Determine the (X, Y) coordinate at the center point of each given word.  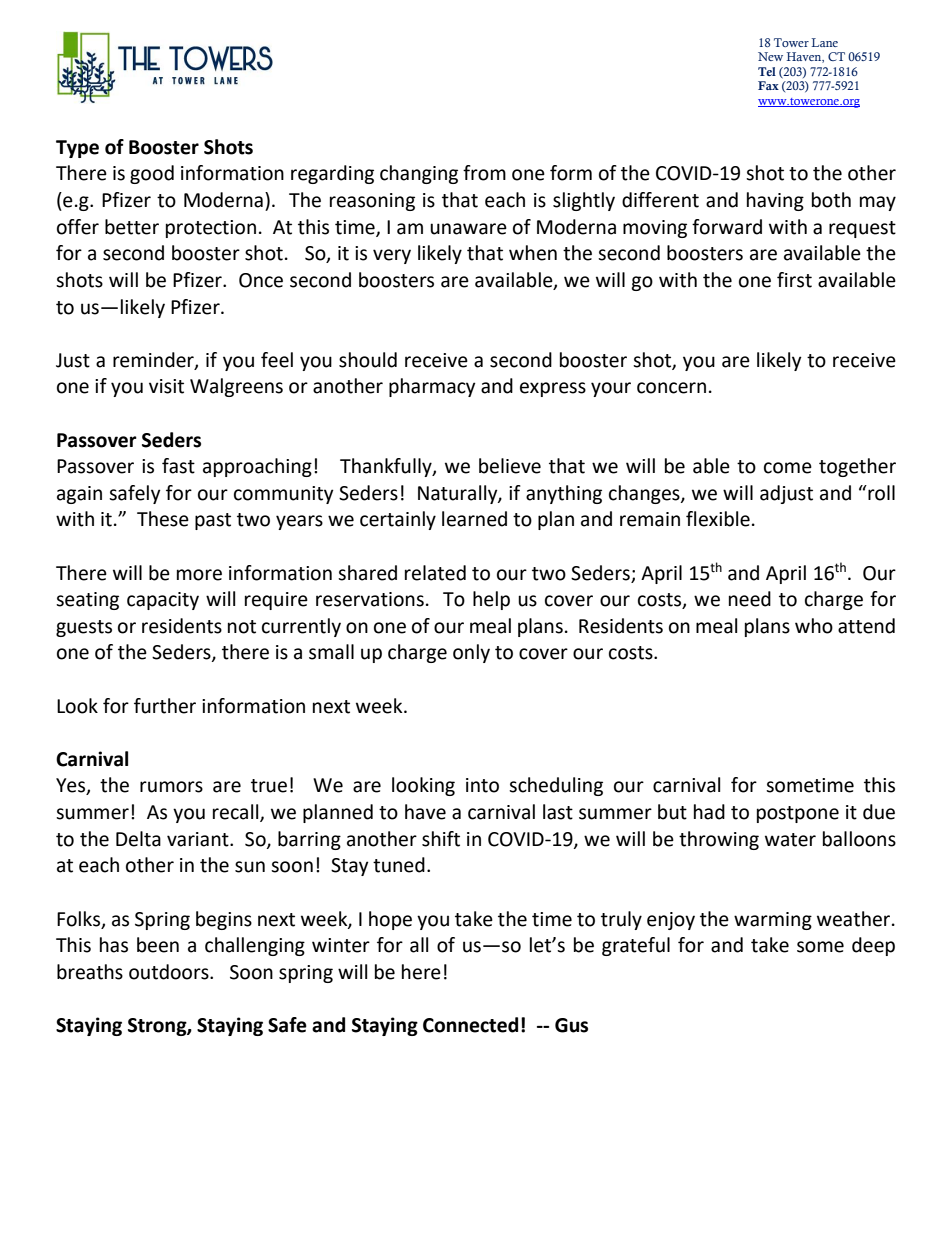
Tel (767, 71)
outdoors (170, 972)
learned (474, 519)
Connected (470, 1025)
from (484, 173)
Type (77, 149)
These (163, 519)
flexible (718, 519)
